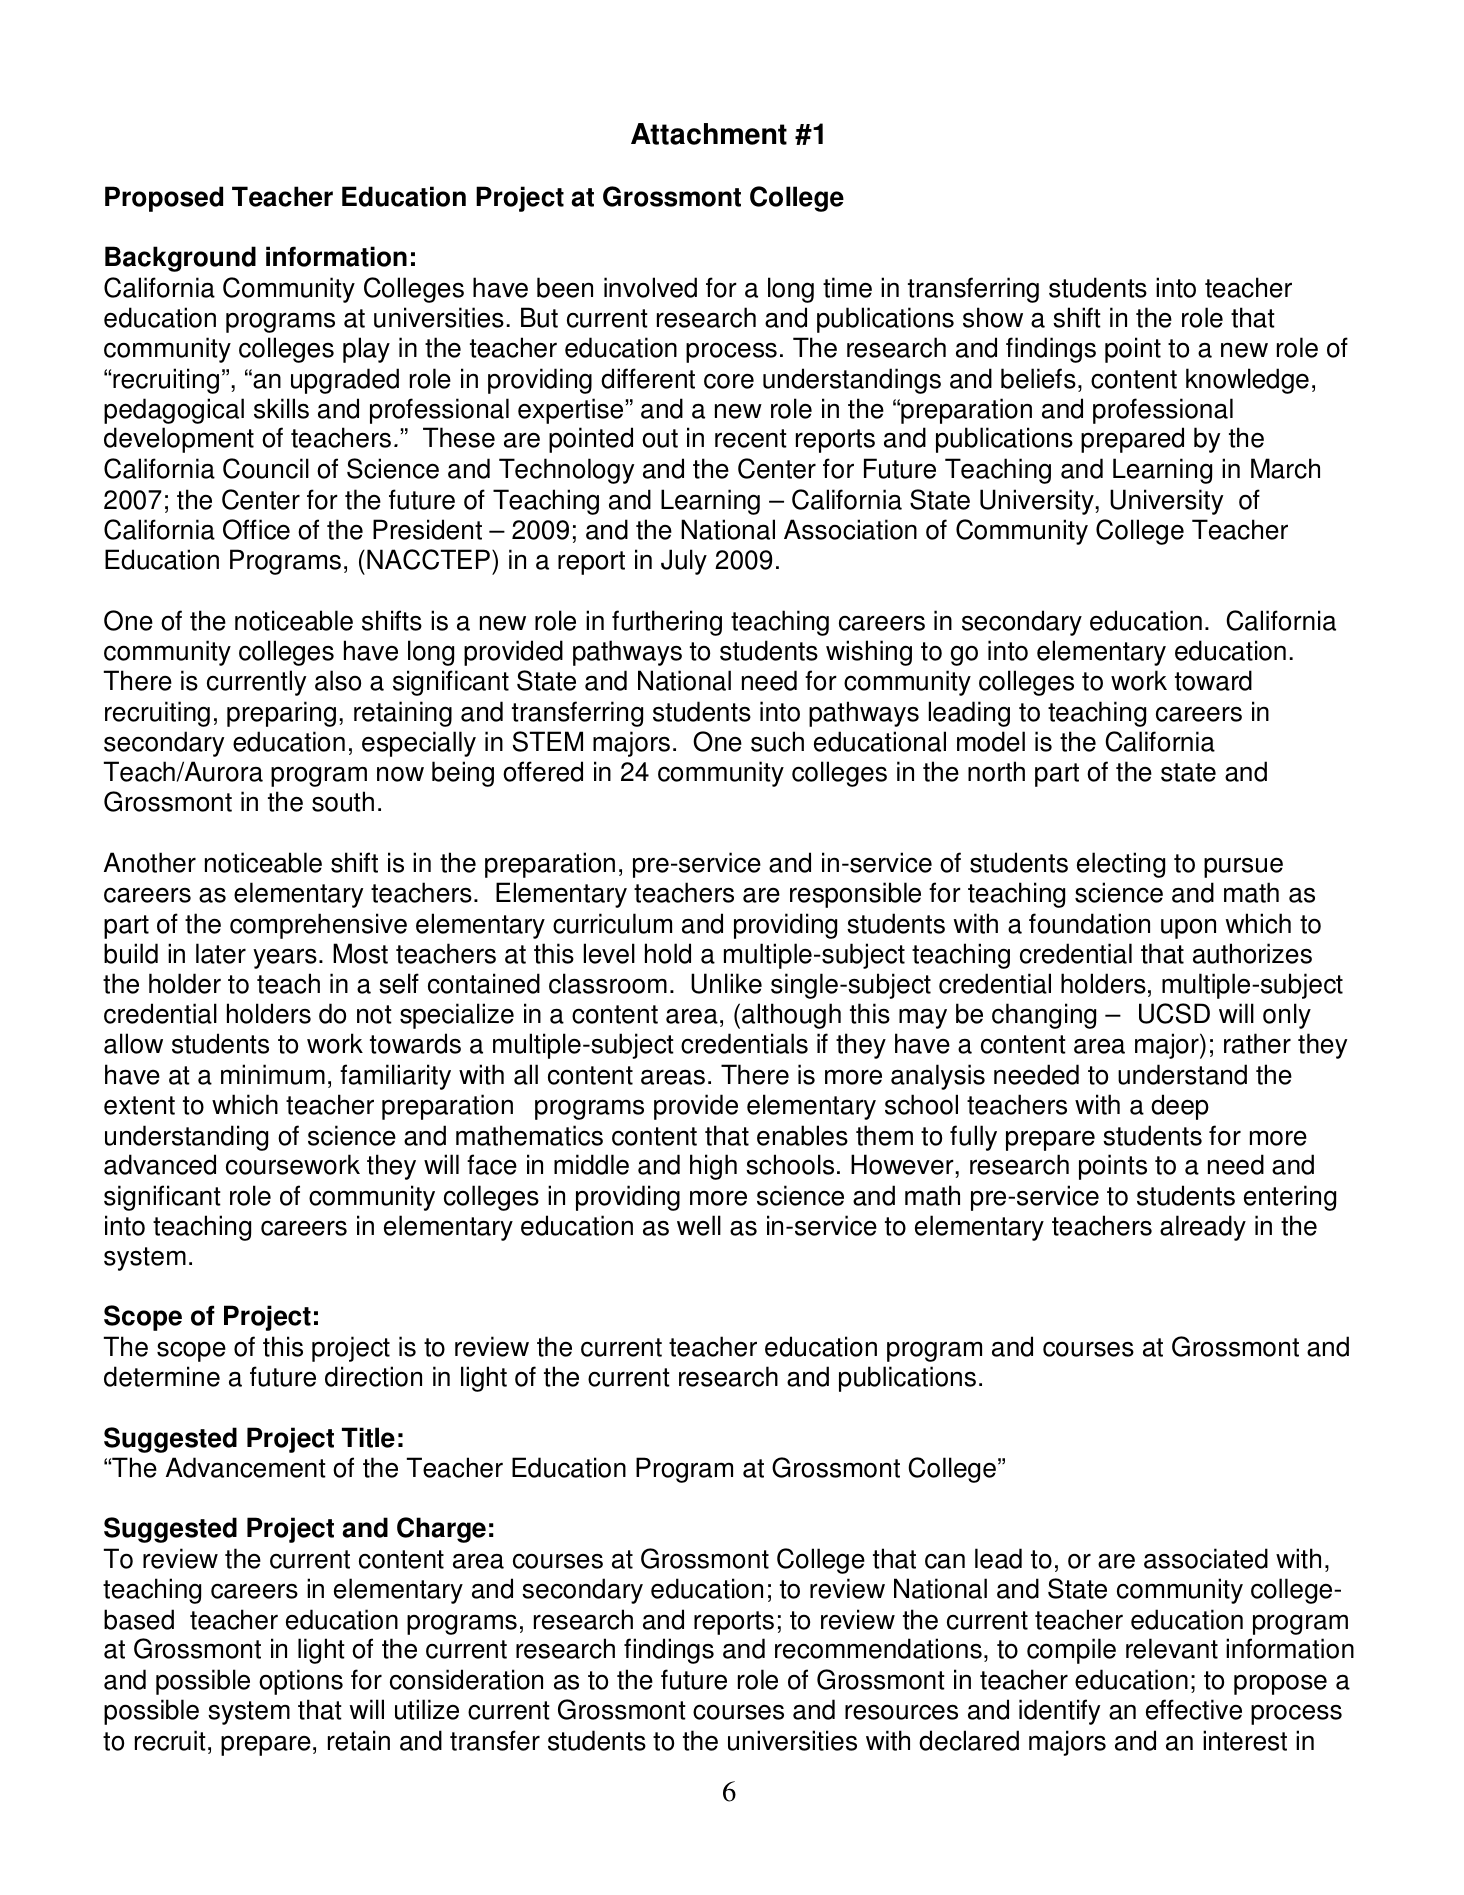 Image resolution: width=1464 pixels, height=1895 pixels. Describe the element at coordinates (709, 134) in the page. I see `Attachment` at that location.
